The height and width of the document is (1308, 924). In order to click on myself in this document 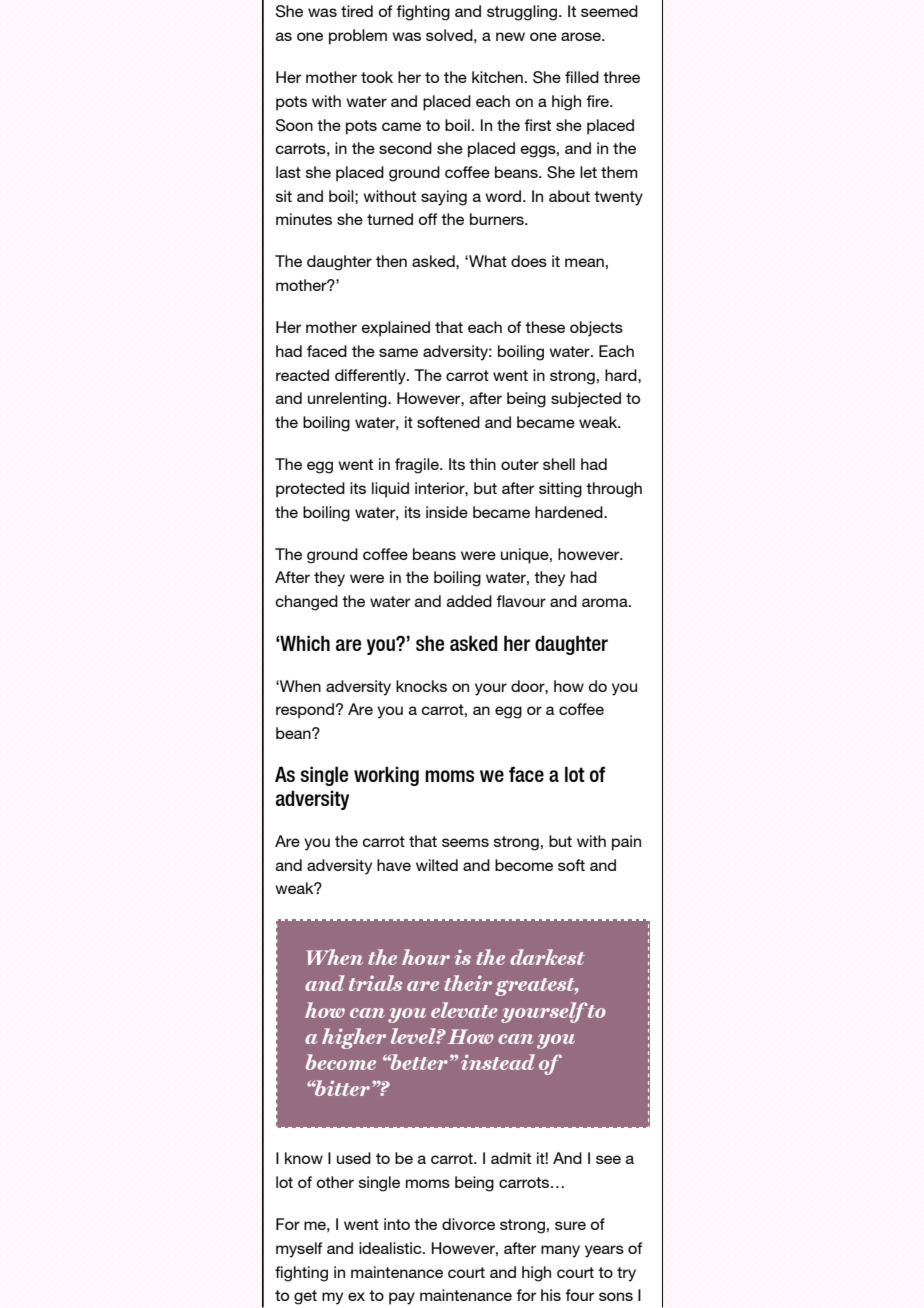, I will do `click(299, 1250)`.
